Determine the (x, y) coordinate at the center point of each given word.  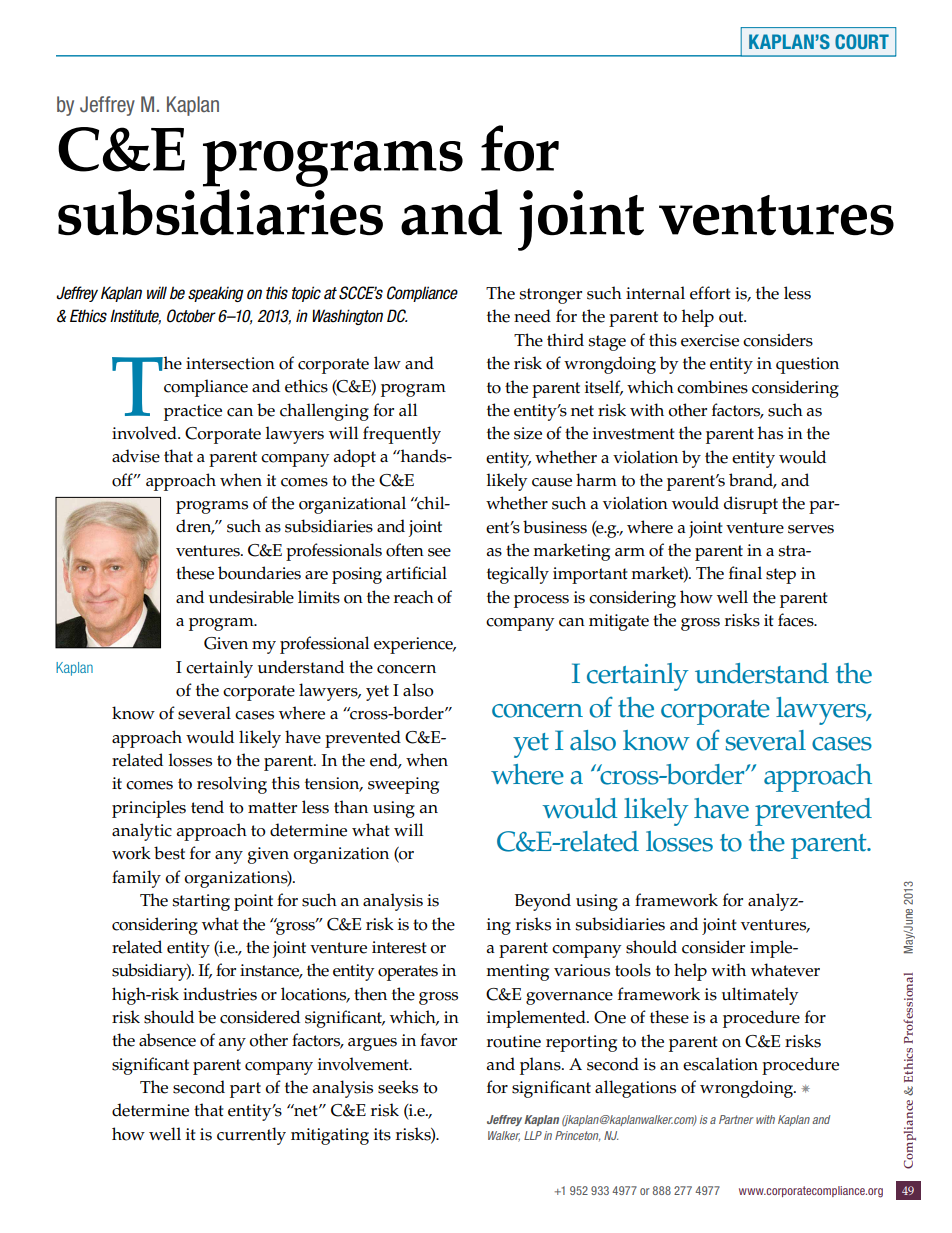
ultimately (760, 996)
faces (797, 620)
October (191, 316)
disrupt (751, 505)
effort (710, 293)
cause (552, 482)
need (532, 316)
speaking (216, 294)
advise (136, 456)
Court (862, 41)
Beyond (543, 902)
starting (201, 902)
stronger (550, 296)
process (541, 601)
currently (251, 1136)
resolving (232, 785)
